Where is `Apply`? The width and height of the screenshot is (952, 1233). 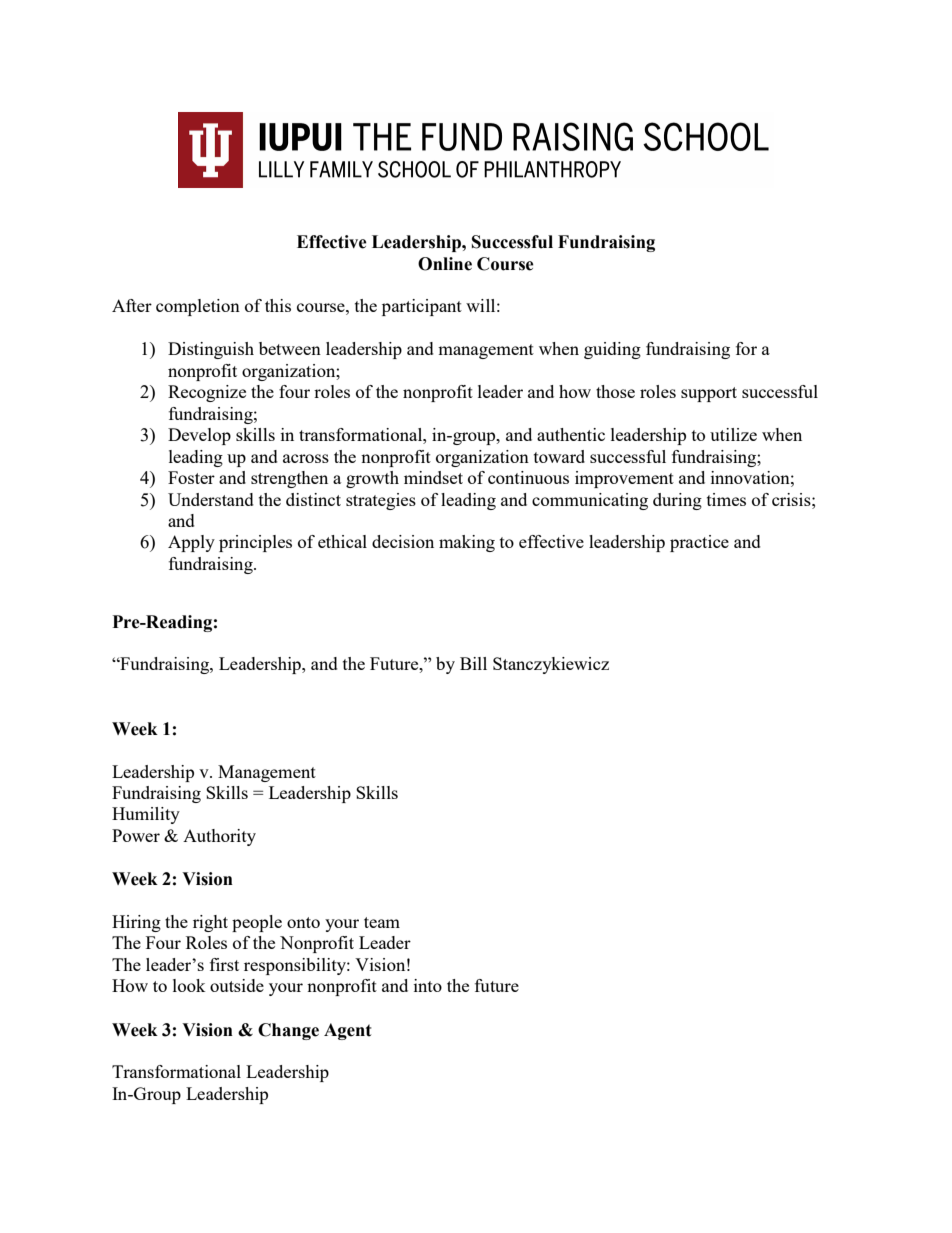
Apply is located at coordinates (191, 543).
